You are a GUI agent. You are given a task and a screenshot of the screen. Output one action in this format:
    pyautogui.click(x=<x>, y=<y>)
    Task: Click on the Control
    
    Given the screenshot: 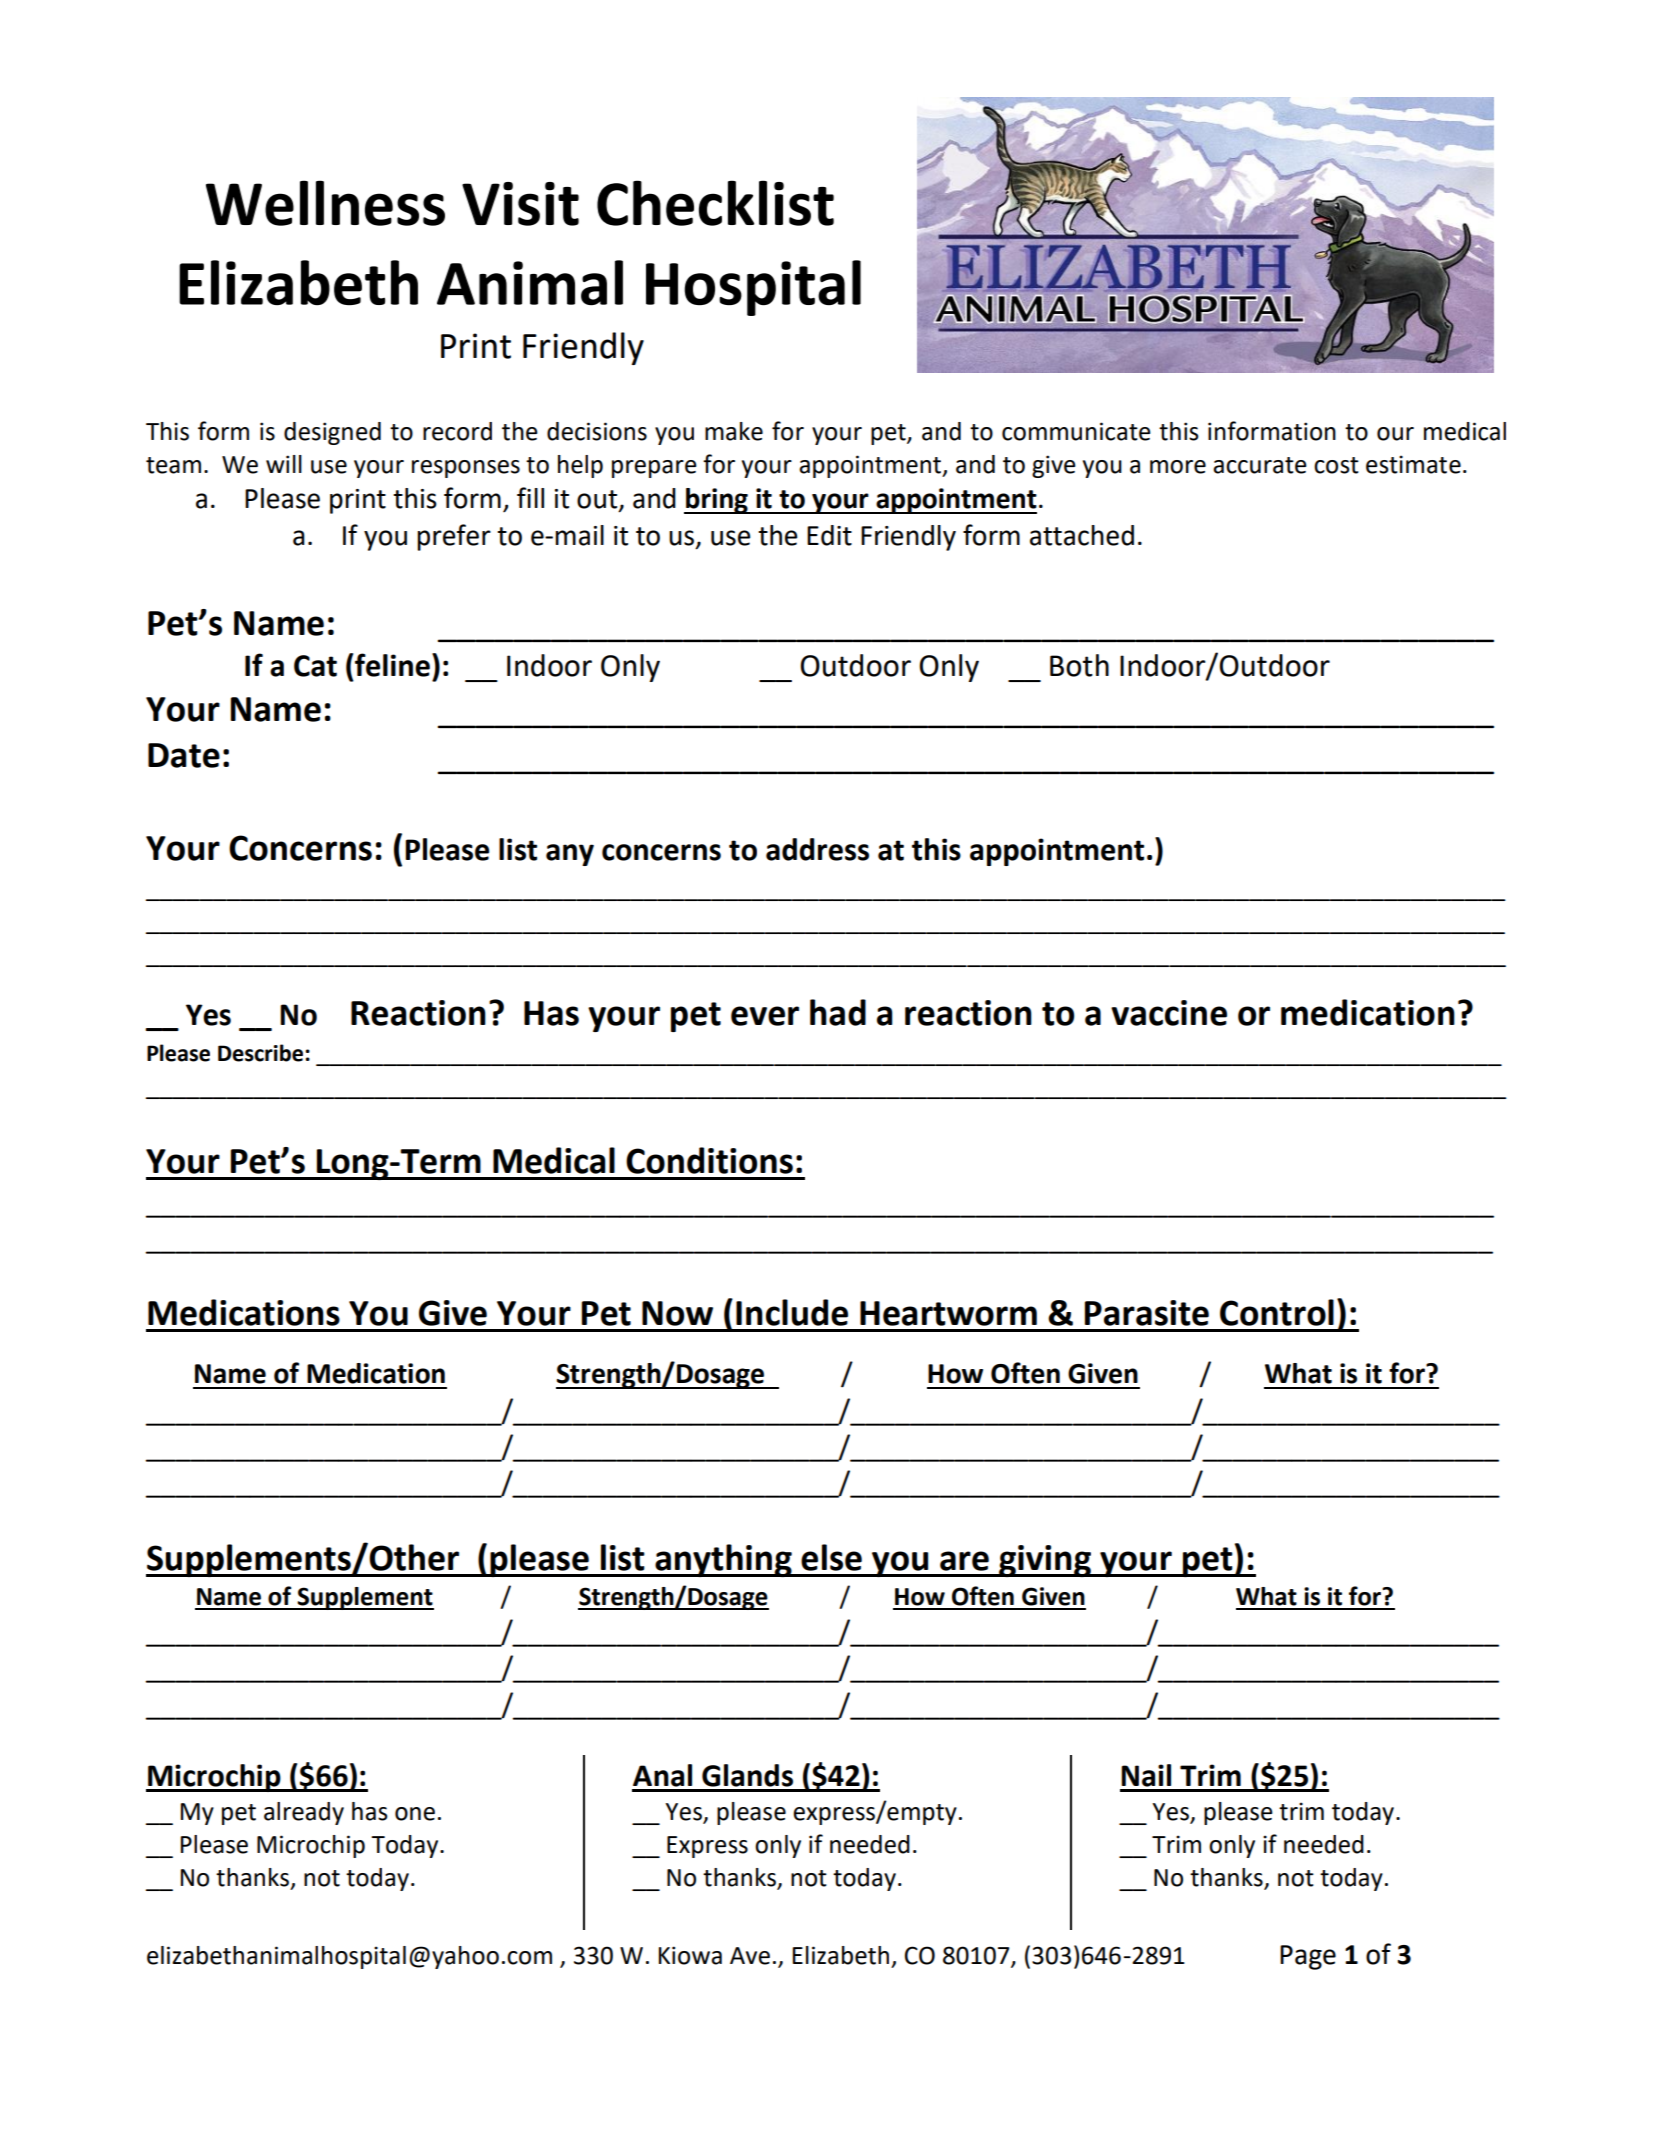 What is the action you would take?
    pyautogui.click(x=1277, y=1312)
